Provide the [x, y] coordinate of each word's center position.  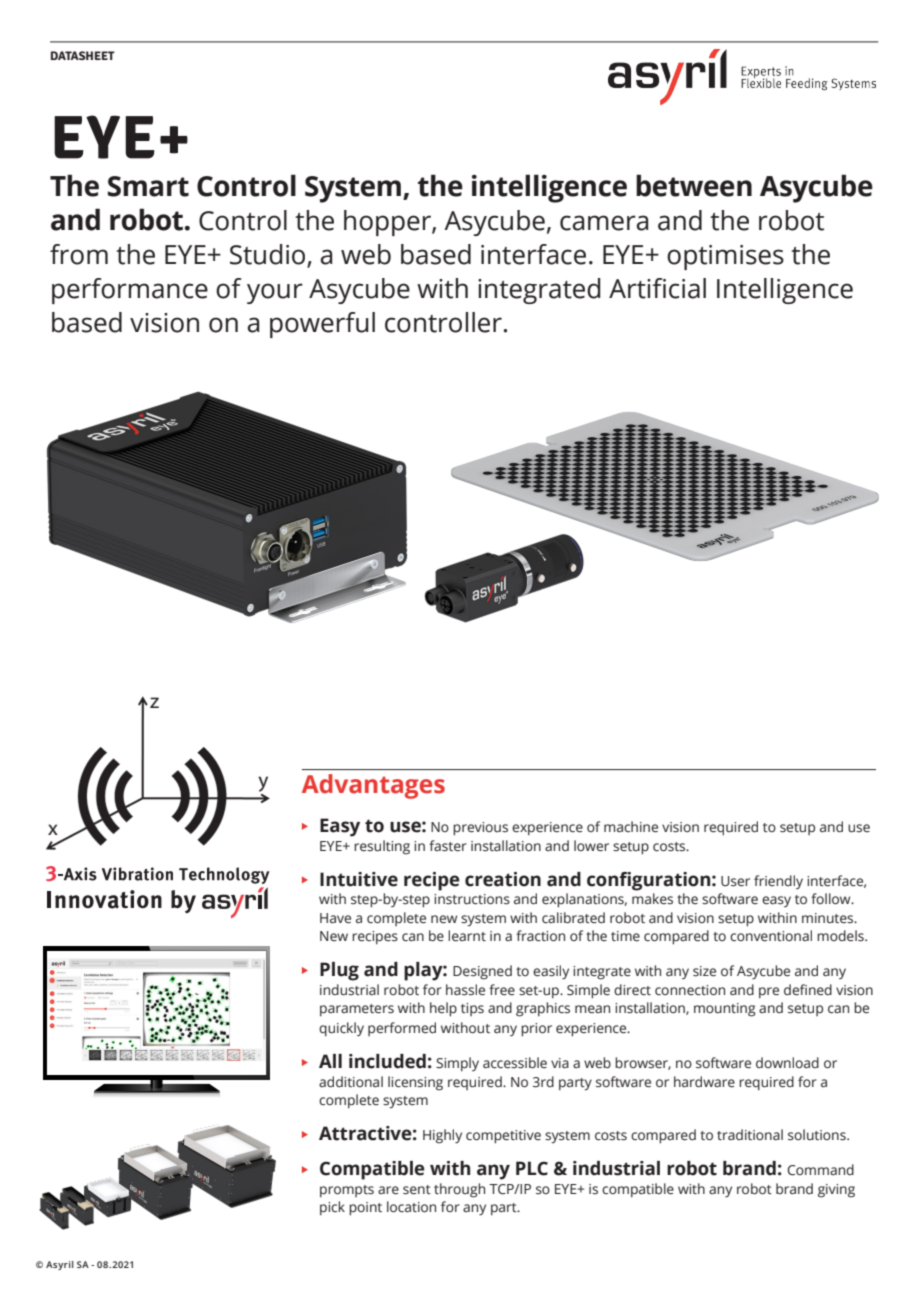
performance [130, 291]
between [694, 185]
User [735, 881]
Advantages [373, 786]
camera [604, 223]
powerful [322, 325]
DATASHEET [83, 55]
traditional [750, 1134]
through [459, 1190]
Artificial [657, 288]
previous [480, 829]
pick [332, 1208]
